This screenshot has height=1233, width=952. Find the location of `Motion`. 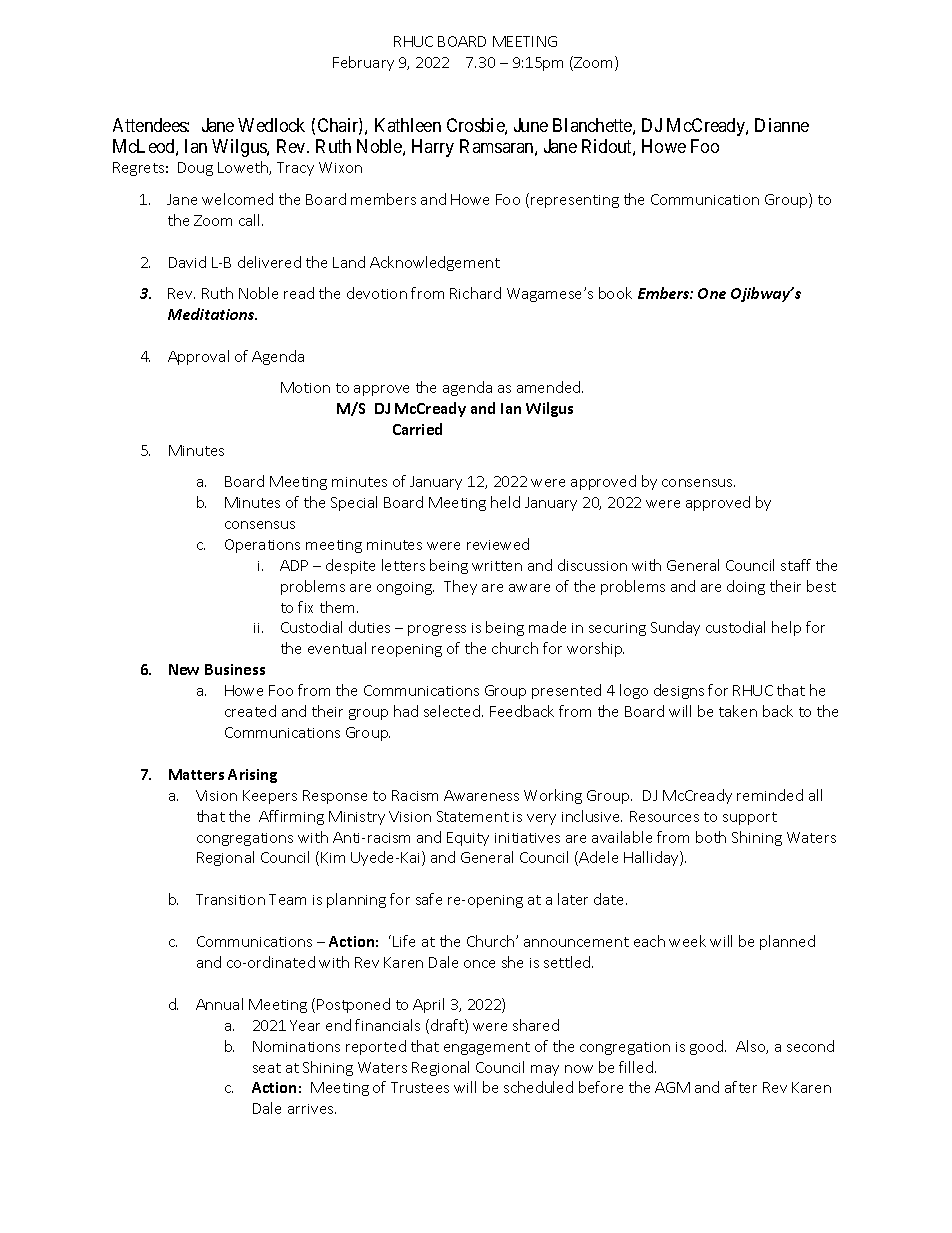

Motion is located at coordinates (305, 387).
